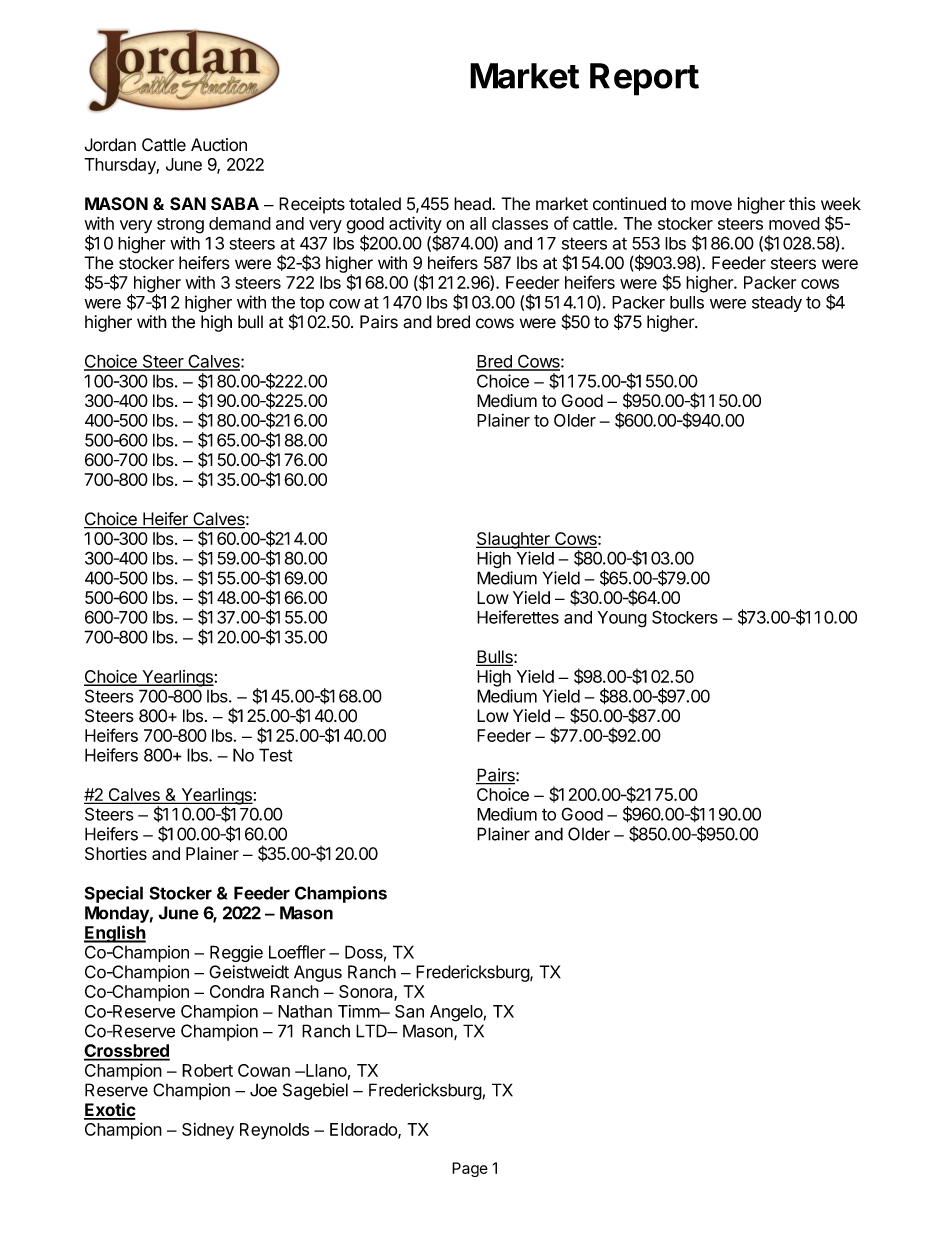  What do you see at coordinates (312, 304) in the screenshot?
I see `top` at bounding box center [312, 304].
